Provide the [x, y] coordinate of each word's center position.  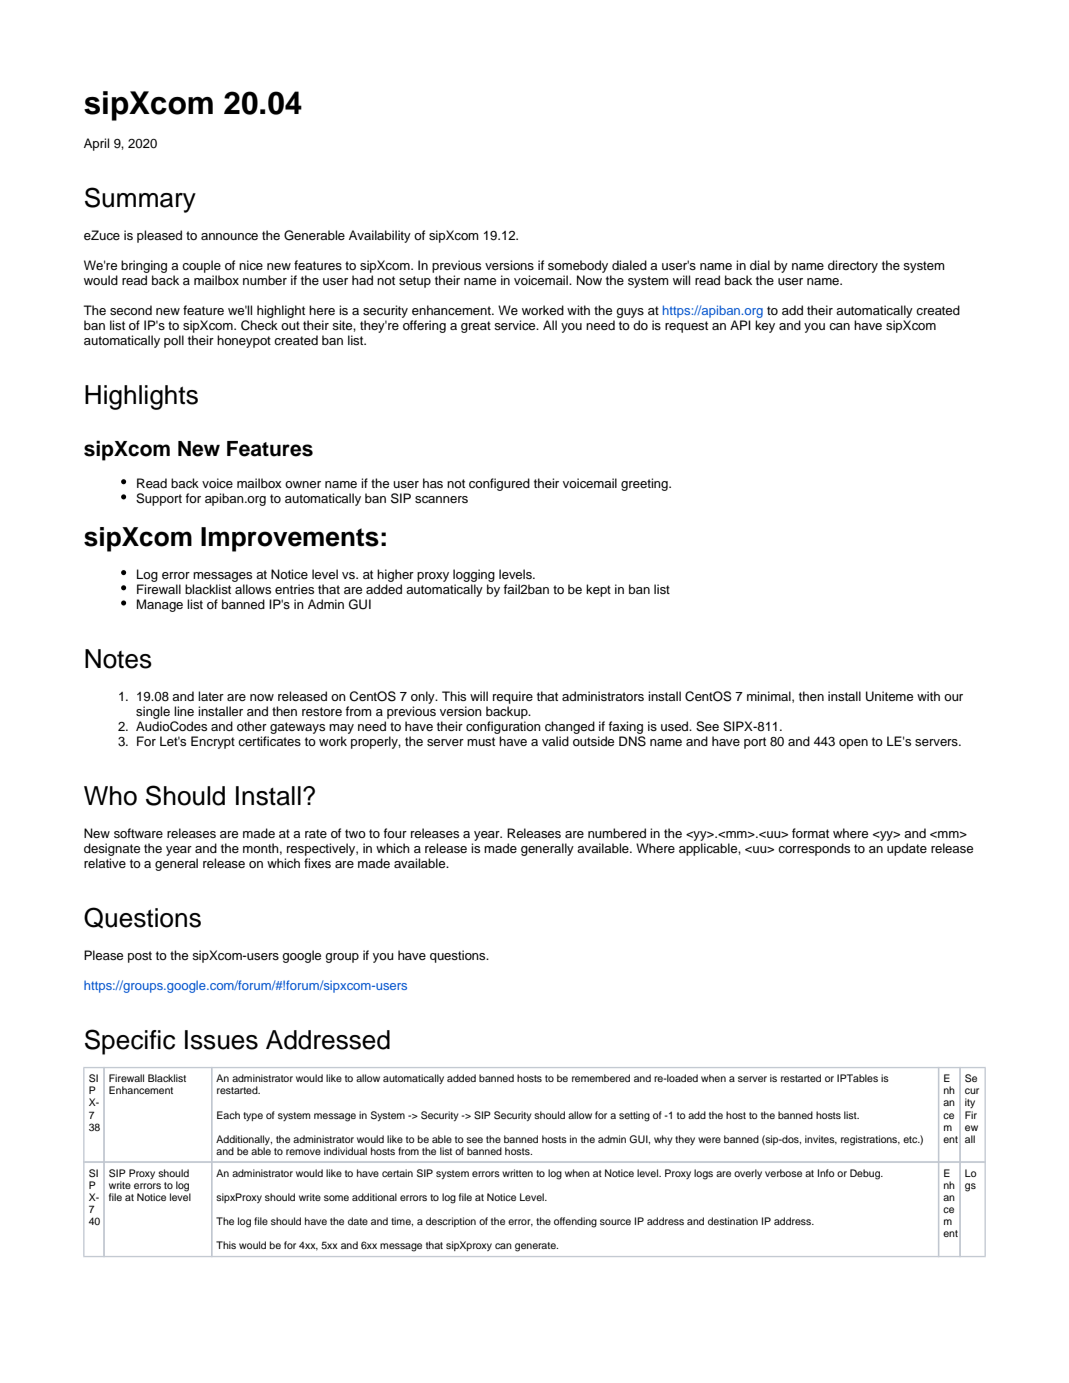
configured [499, 484]
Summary [140, 200]
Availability [380, 236]
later [211, 696]
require [513, 697]
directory [853, 266]
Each [228, 1115]
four [395, 833]
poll [174, 341]
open [853, 744]
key [765, 326]
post [140, 957]
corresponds [814, 849]
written [517, 1173]
